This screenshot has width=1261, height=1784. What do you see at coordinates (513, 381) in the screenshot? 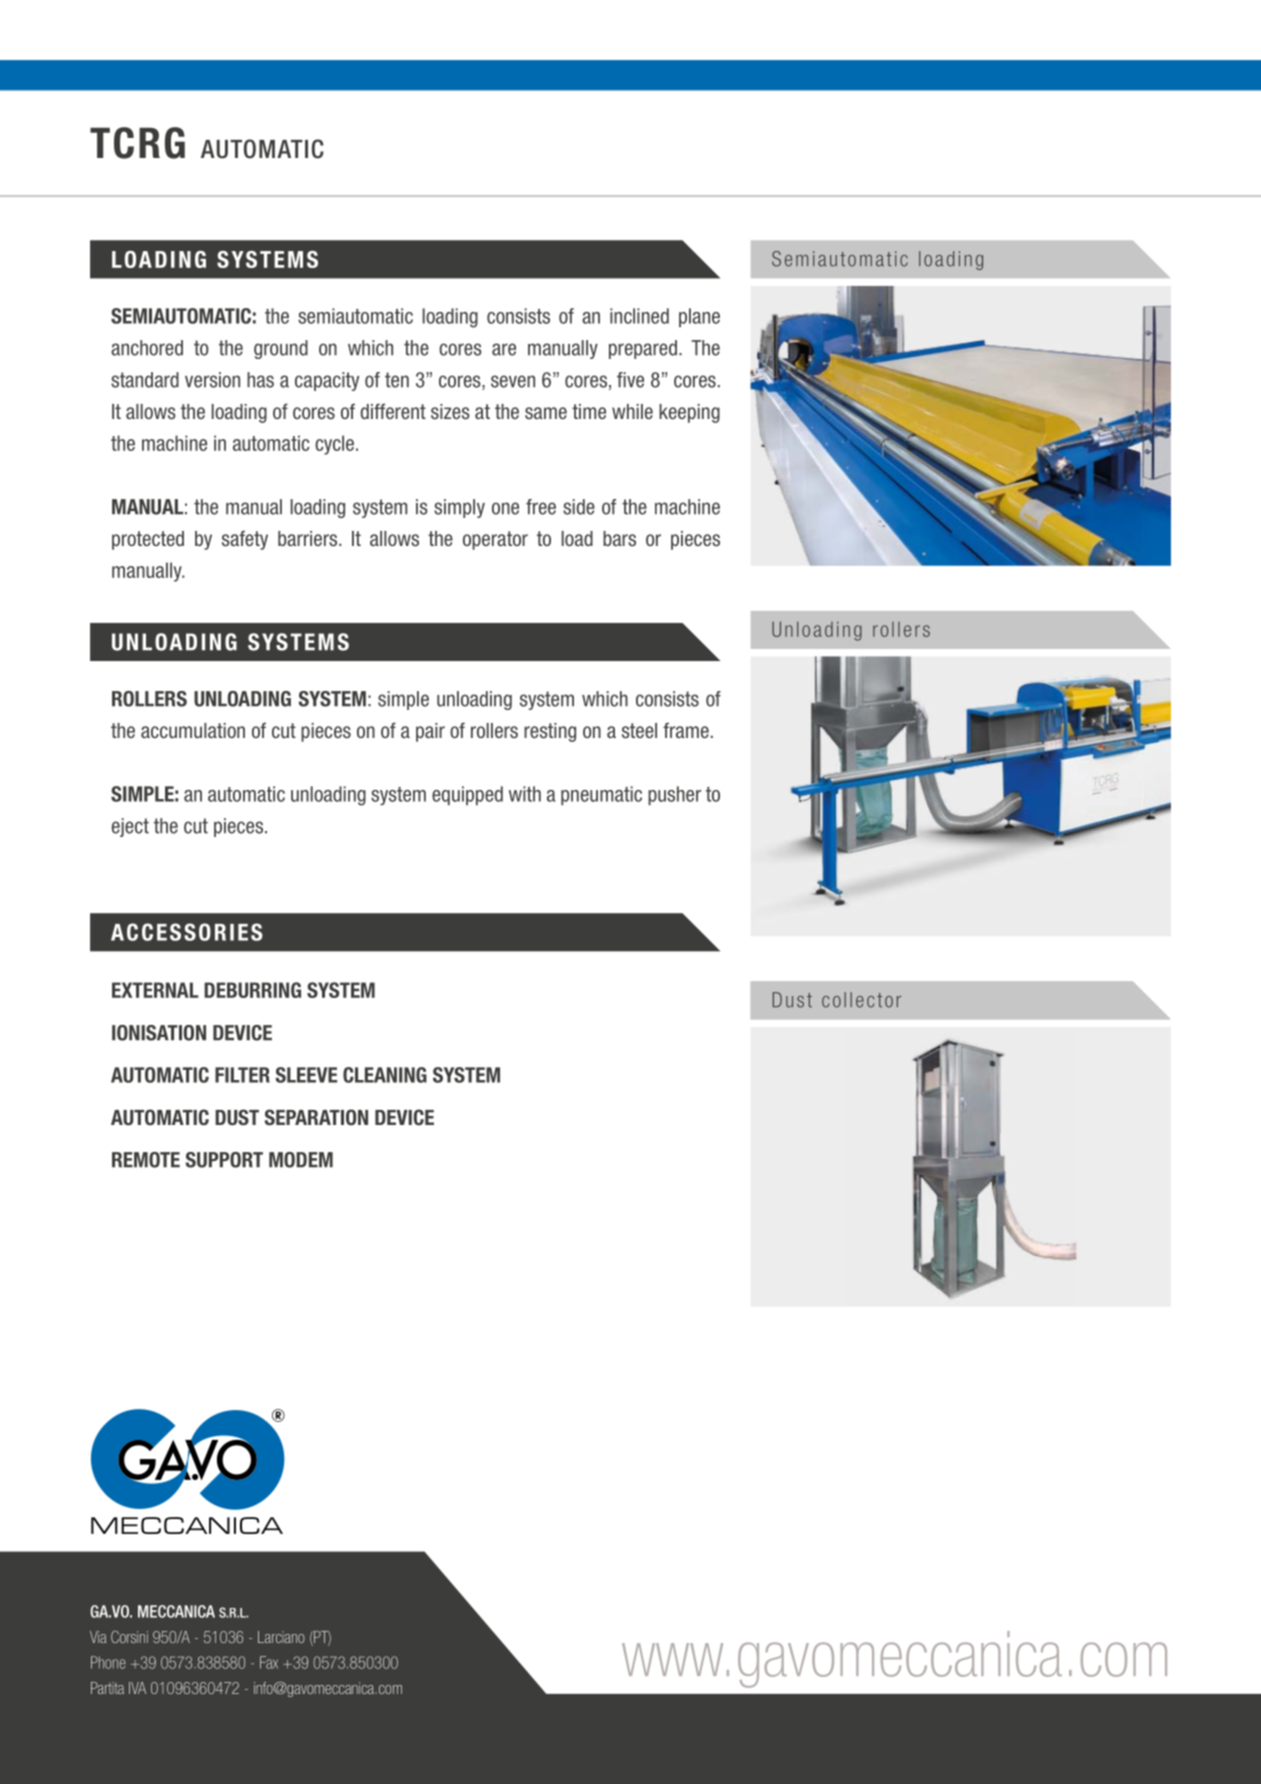
I see `seven` at bounding box center [513, 381].
